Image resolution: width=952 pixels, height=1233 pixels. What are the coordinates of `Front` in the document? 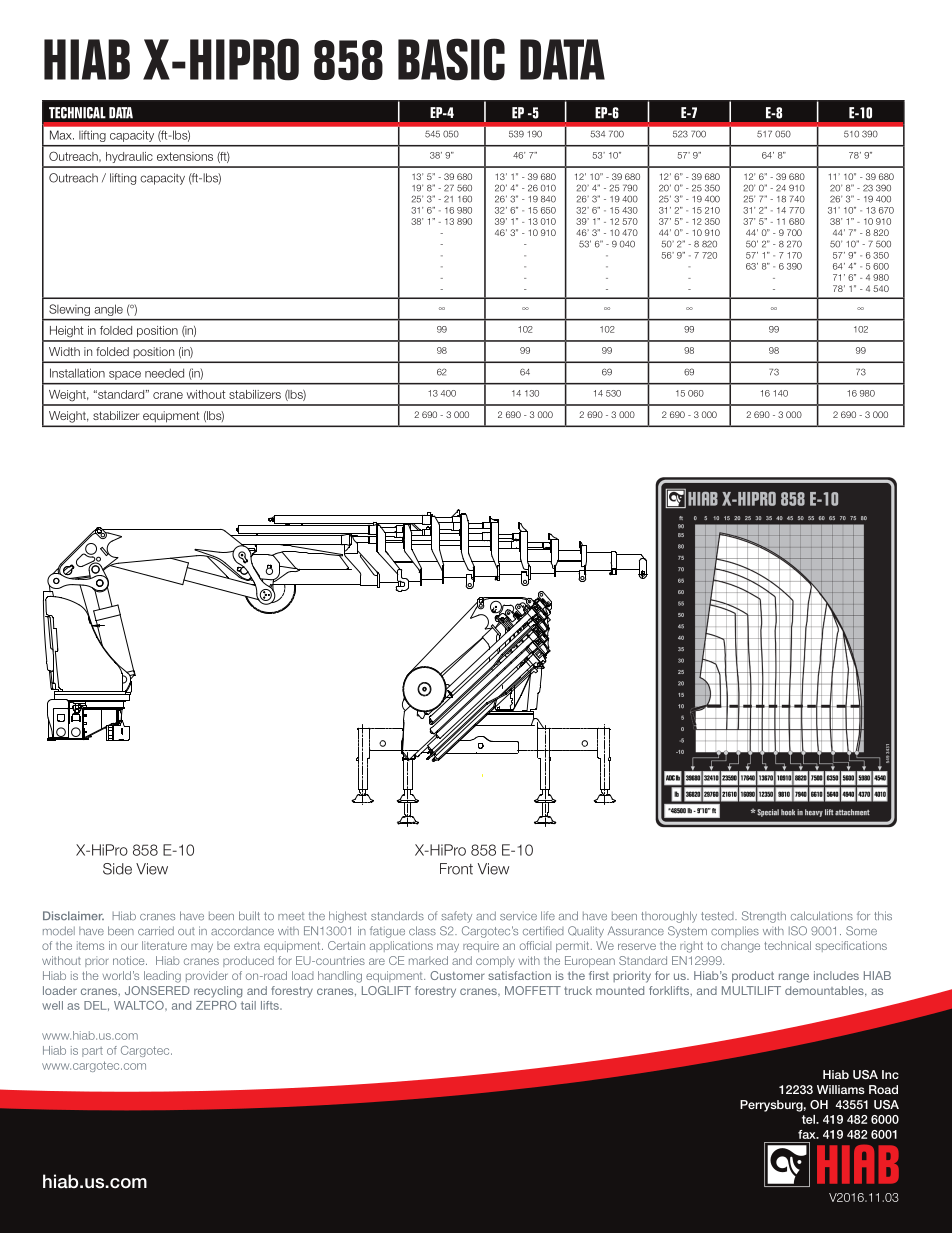 It's located at (456, 869).
